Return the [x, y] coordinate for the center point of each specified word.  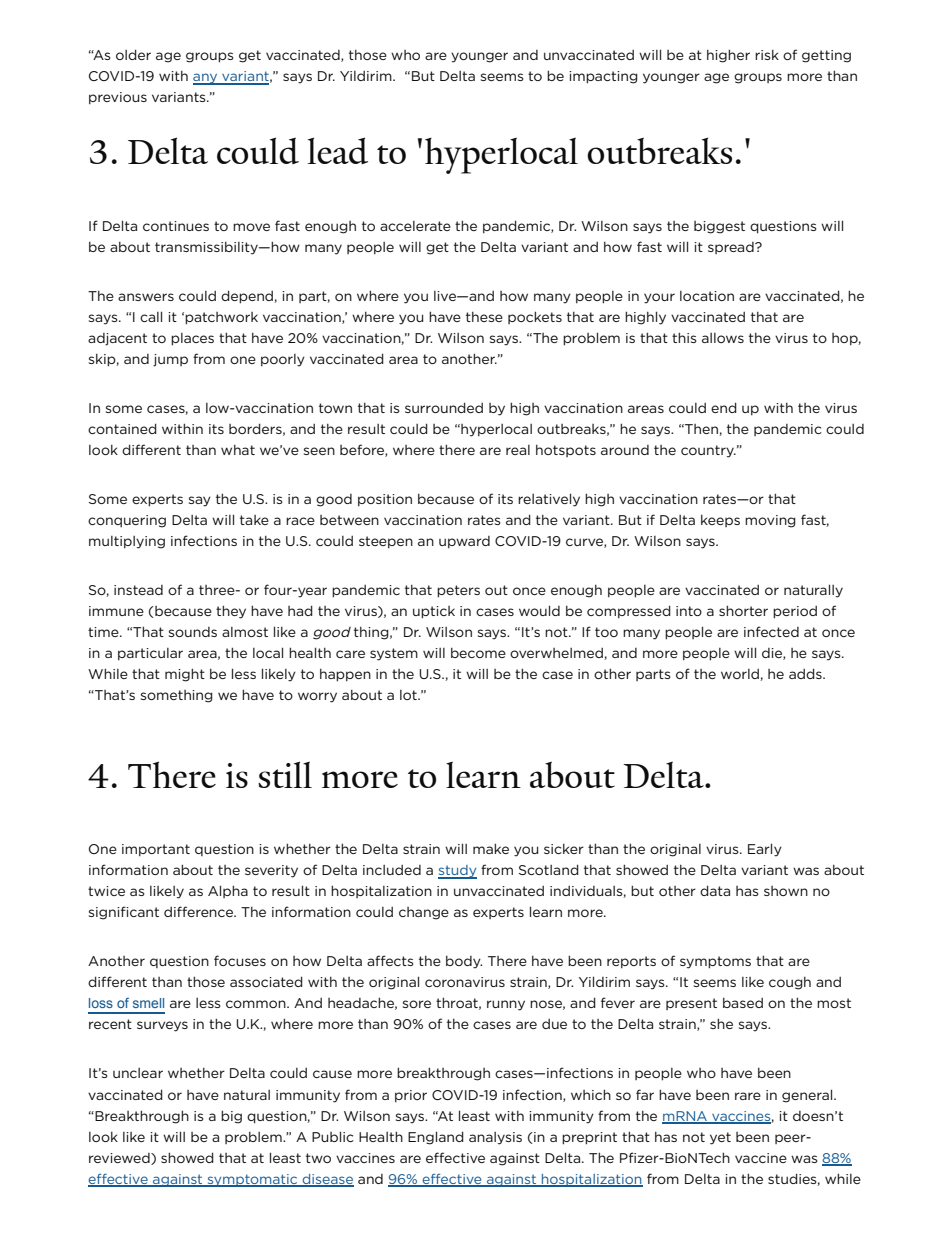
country [708, 451]
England [436, 1138]
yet [720, 1138]
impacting [603, 77]
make [491, 848]
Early [765, 850]
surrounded [444, 407]
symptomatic [252, 1180]
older [133, 54]
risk [767, 55]
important [156, 850]
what [238, 450]
